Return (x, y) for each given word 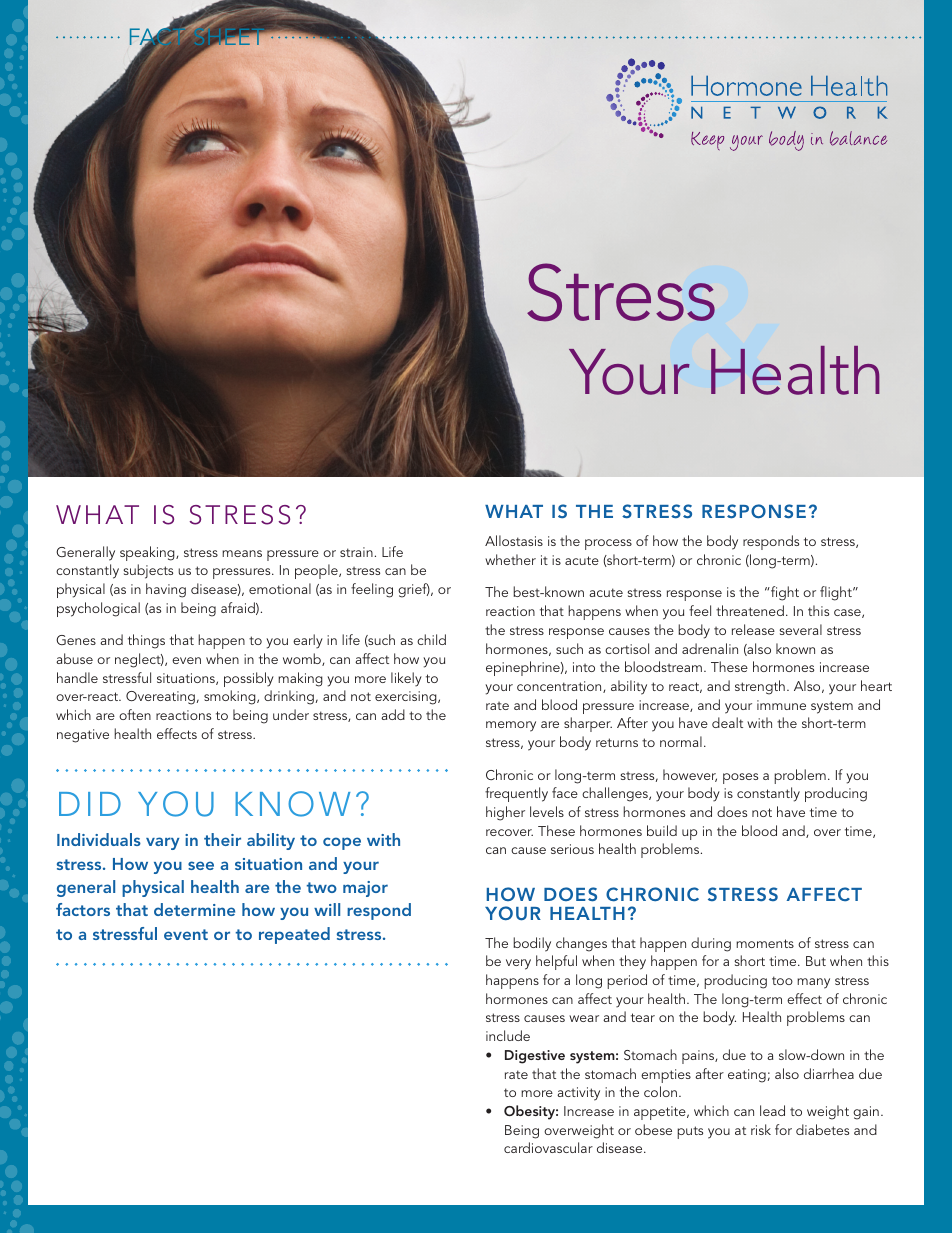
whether (510, 559)
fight (784, 593)
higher (505, 813)
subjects (148, 571)
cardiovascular (548, 1147)
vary (162, 843)
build (662, 830)
